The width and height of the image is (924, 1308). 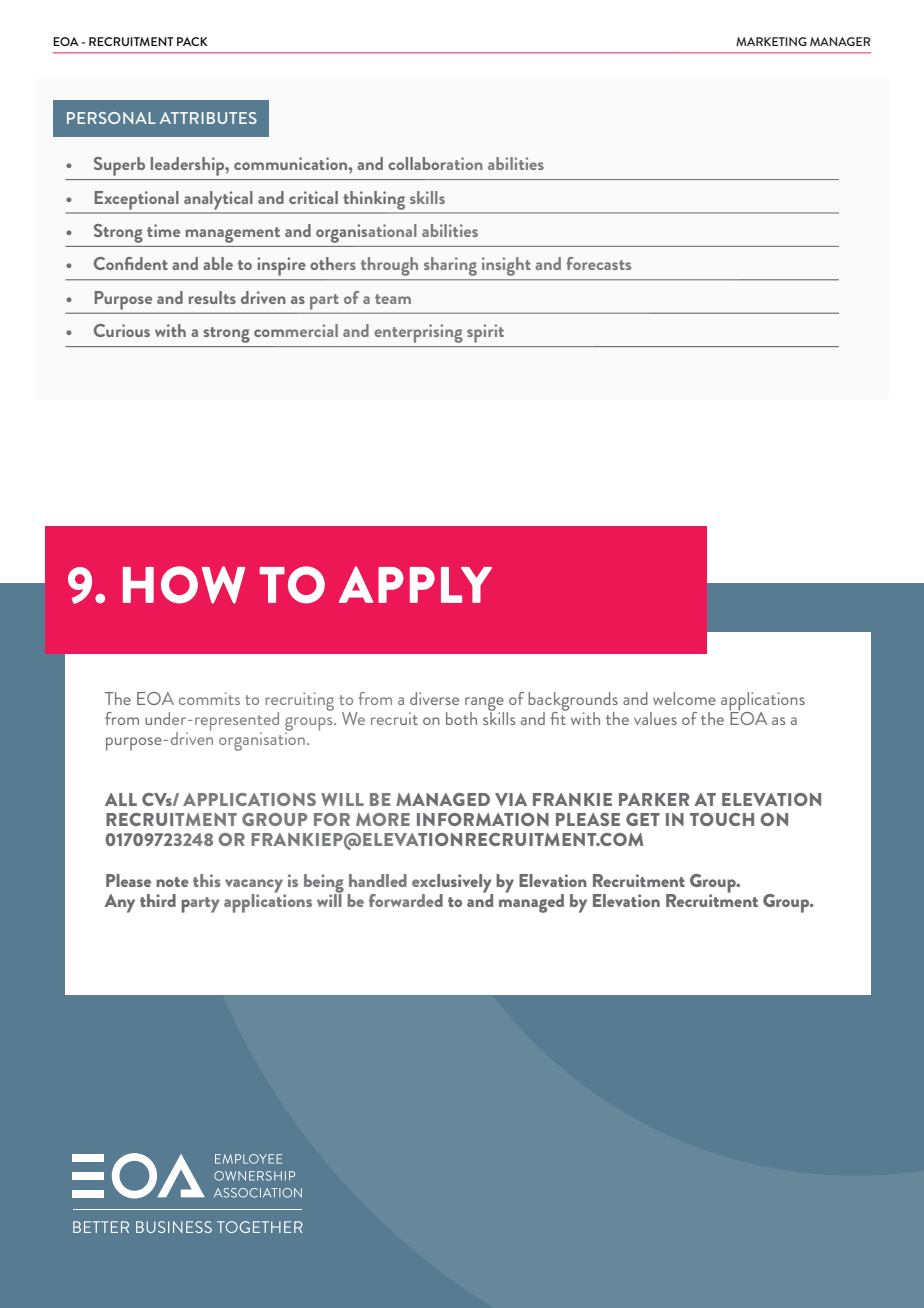 I want to click on TOUCH, so click(x=722, y=819).
